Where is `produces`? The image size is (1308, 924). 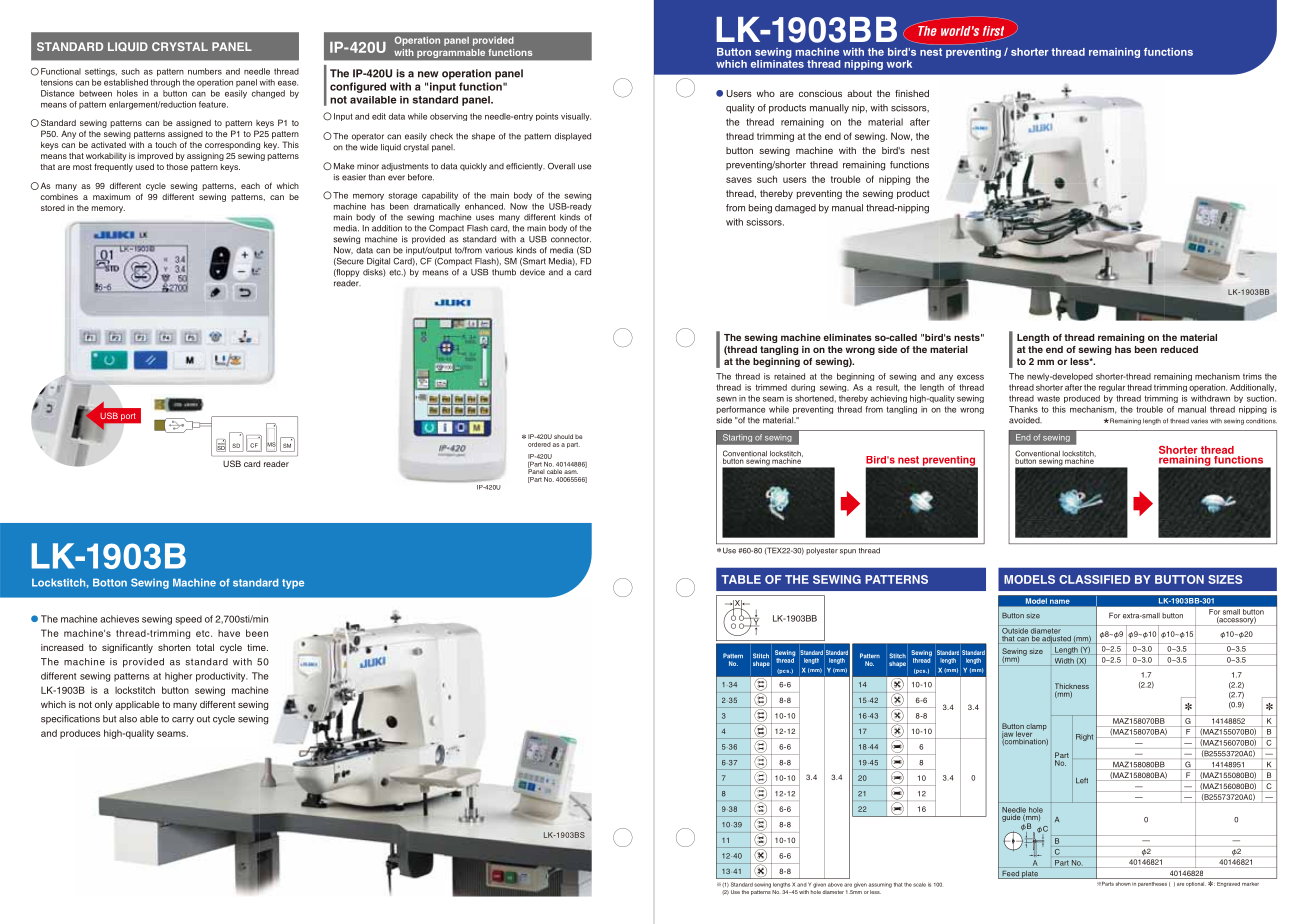 produces is located at coordinates (80, 734).
